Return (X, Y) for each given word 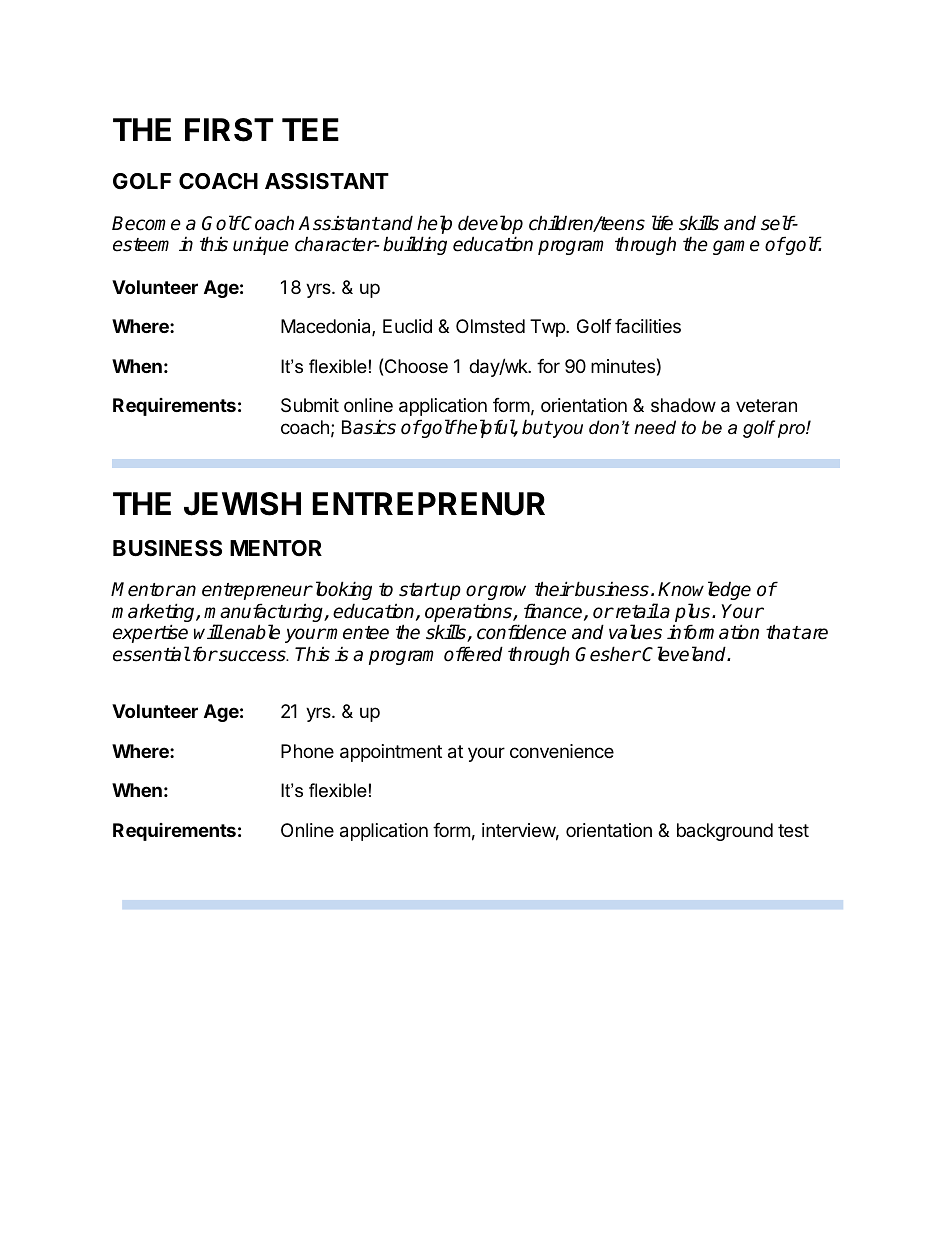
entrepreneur (257, 591)
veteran (766, 406)
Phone (307, 751)
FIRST (229, 130)
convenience (562, 751)
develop (490, 224)
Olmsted (490, 326)
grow (509, 594)
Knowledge (704, 592)
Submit (310, 405)
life (662, 223)
